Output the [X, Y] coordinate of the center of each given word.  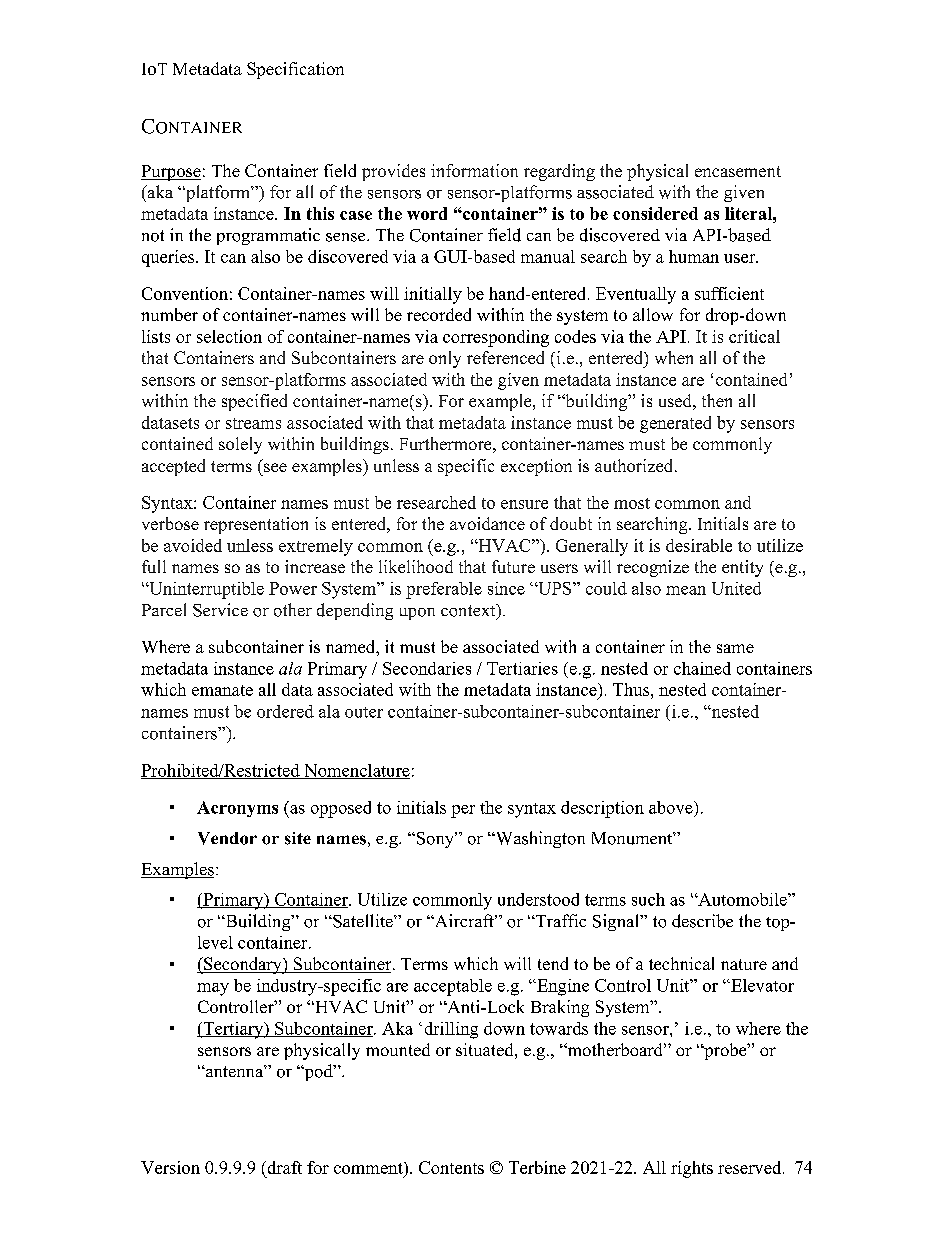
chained [702, 668]
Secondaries [427, 668]
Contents [451, 1167]
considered [655, 213]
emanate [222, 690]
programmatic [268, 236]
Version [170, 1167]
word [427, 213]
